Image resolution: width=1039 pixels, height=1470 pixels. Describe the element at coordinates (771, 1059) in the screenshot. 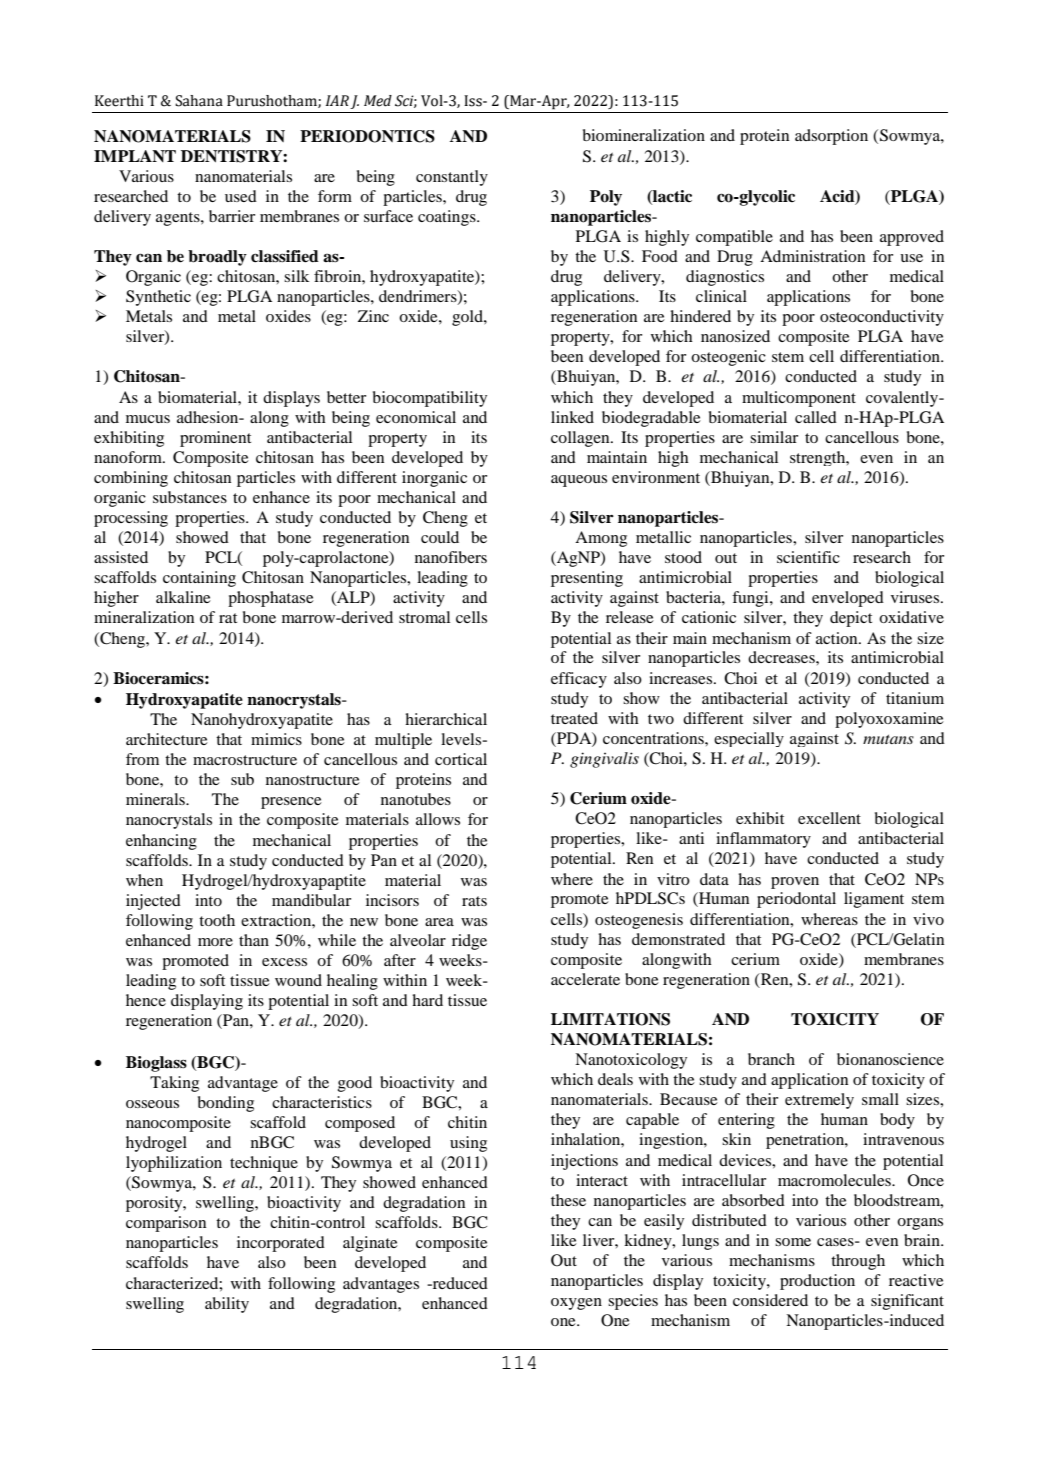

I see `branch` at that location.
